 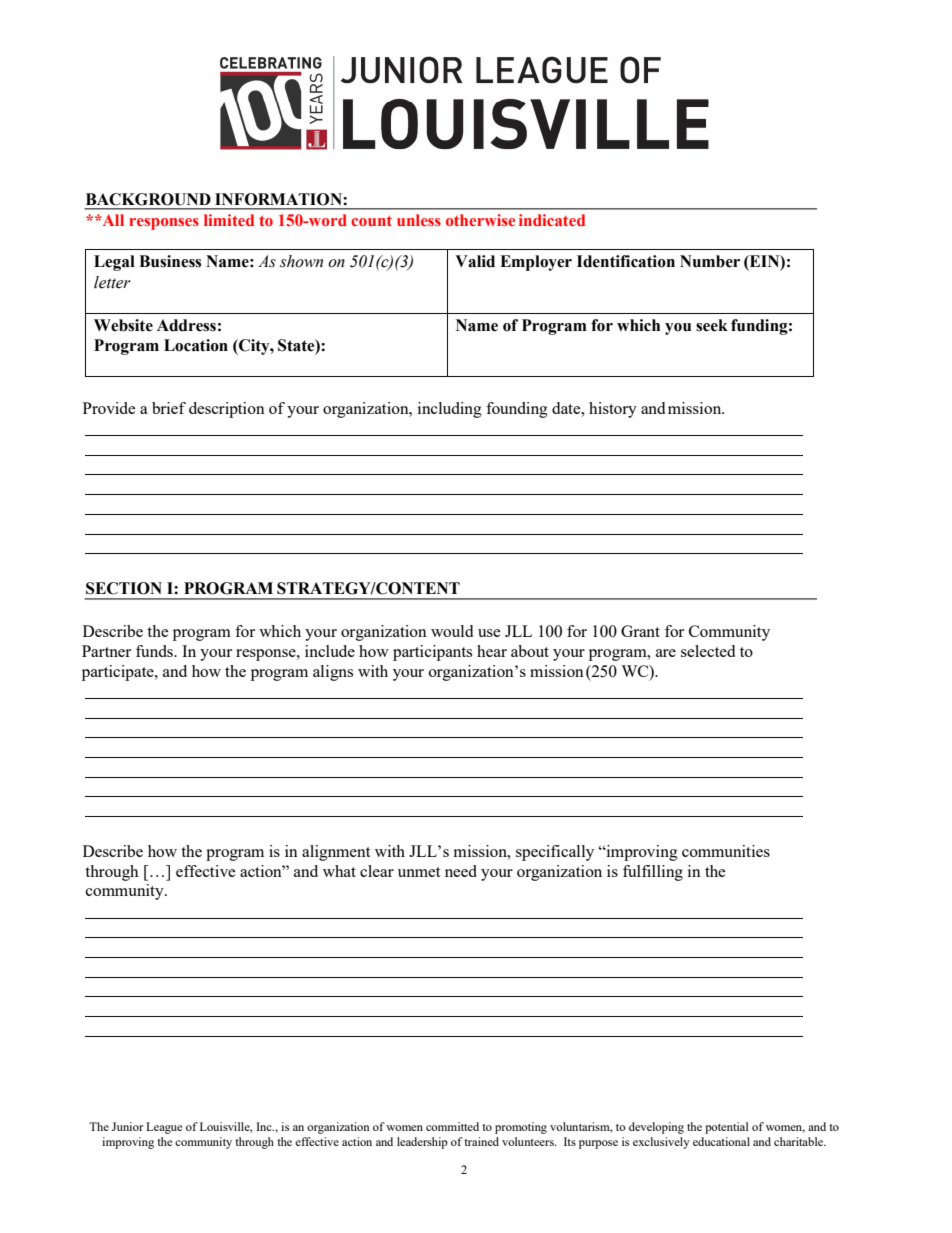 What do you see at coordinates (155, 651) in the page?
I see `funds` at bounding box center [155, 651].
